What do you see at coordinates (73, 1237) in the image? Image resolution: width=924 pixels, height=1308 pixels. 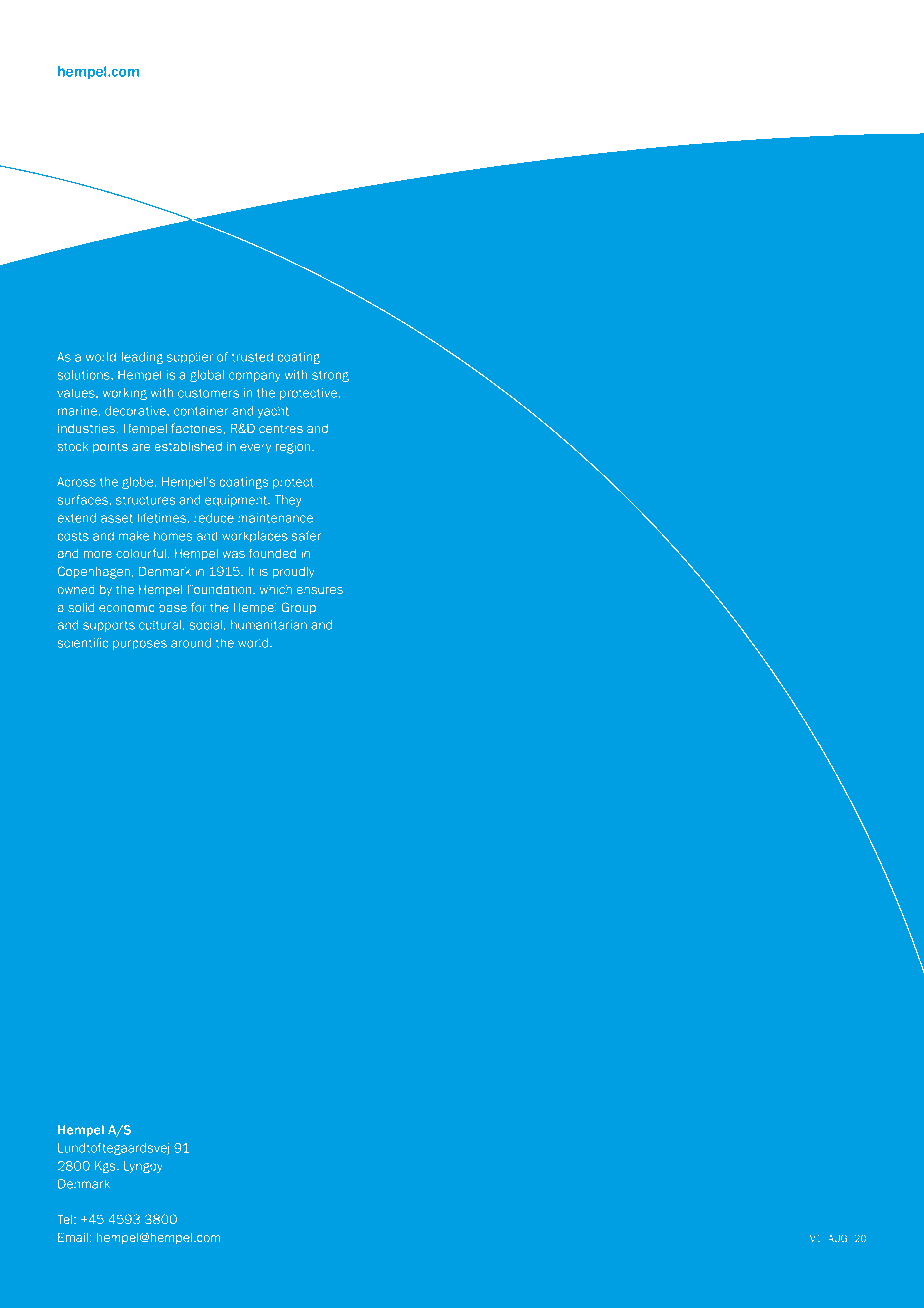 I see `Email` at bounding box center [73, 1237].
